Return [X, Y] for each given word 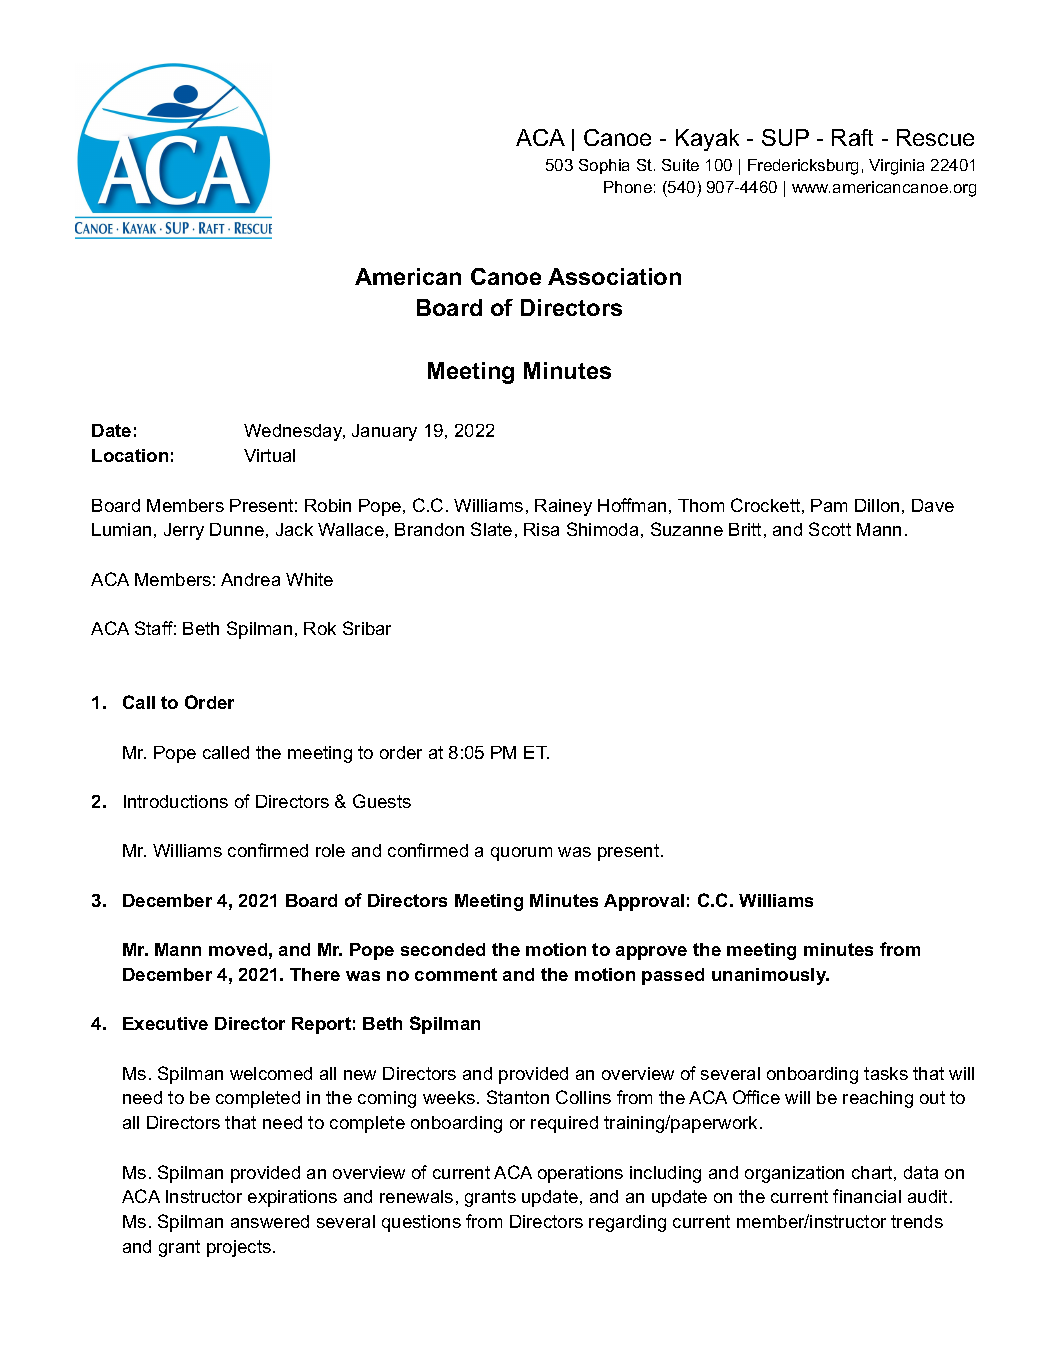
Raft [852, 137]
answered [270, 1221]
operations [580, 1174]
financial [867, 1196]
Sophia [604, 166]
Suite [680, 165]
